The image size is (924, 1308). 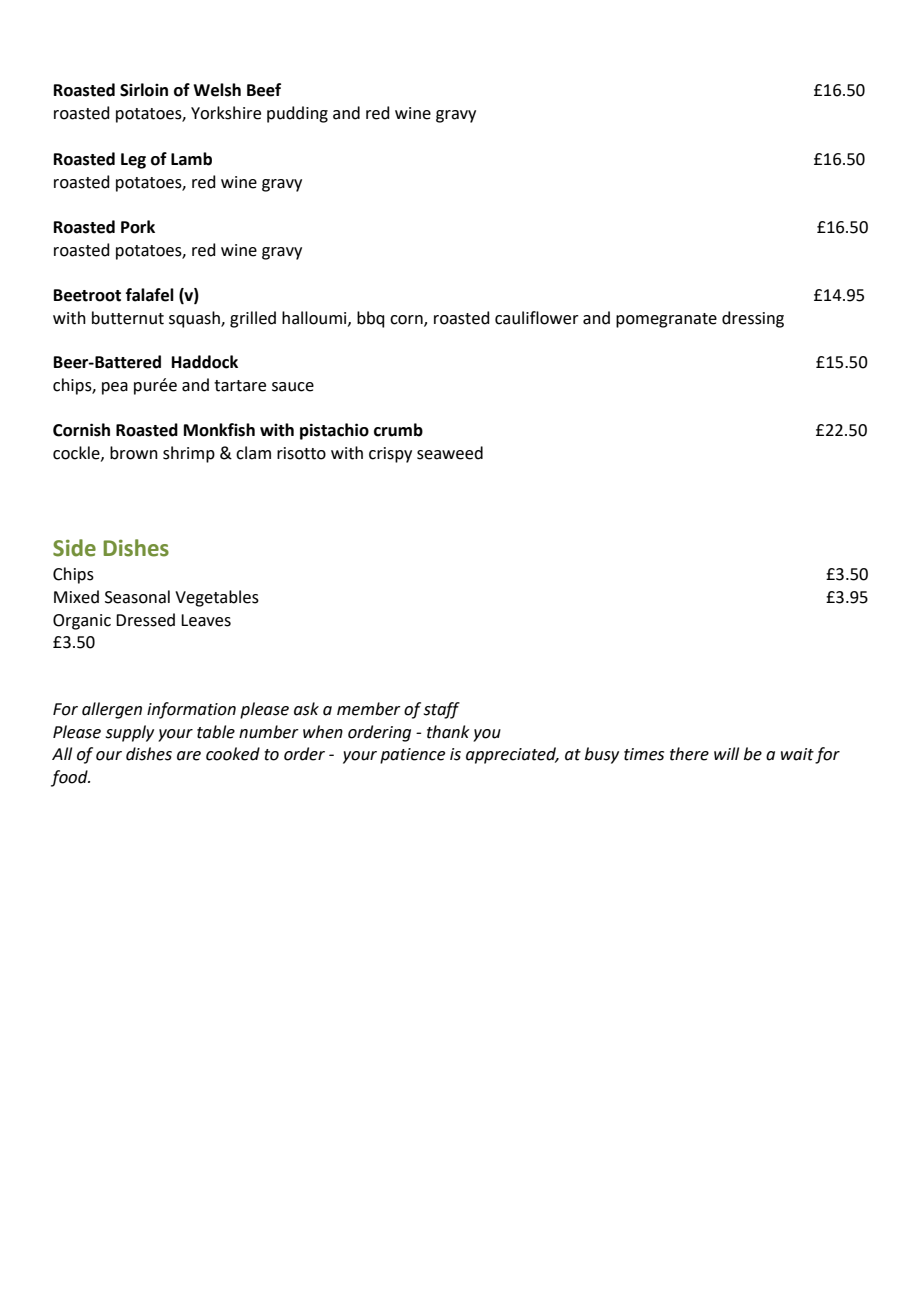 What do you see at coordinates (450, 453) in the document?
I see `seaweed` at bounding box center [450, 453].
